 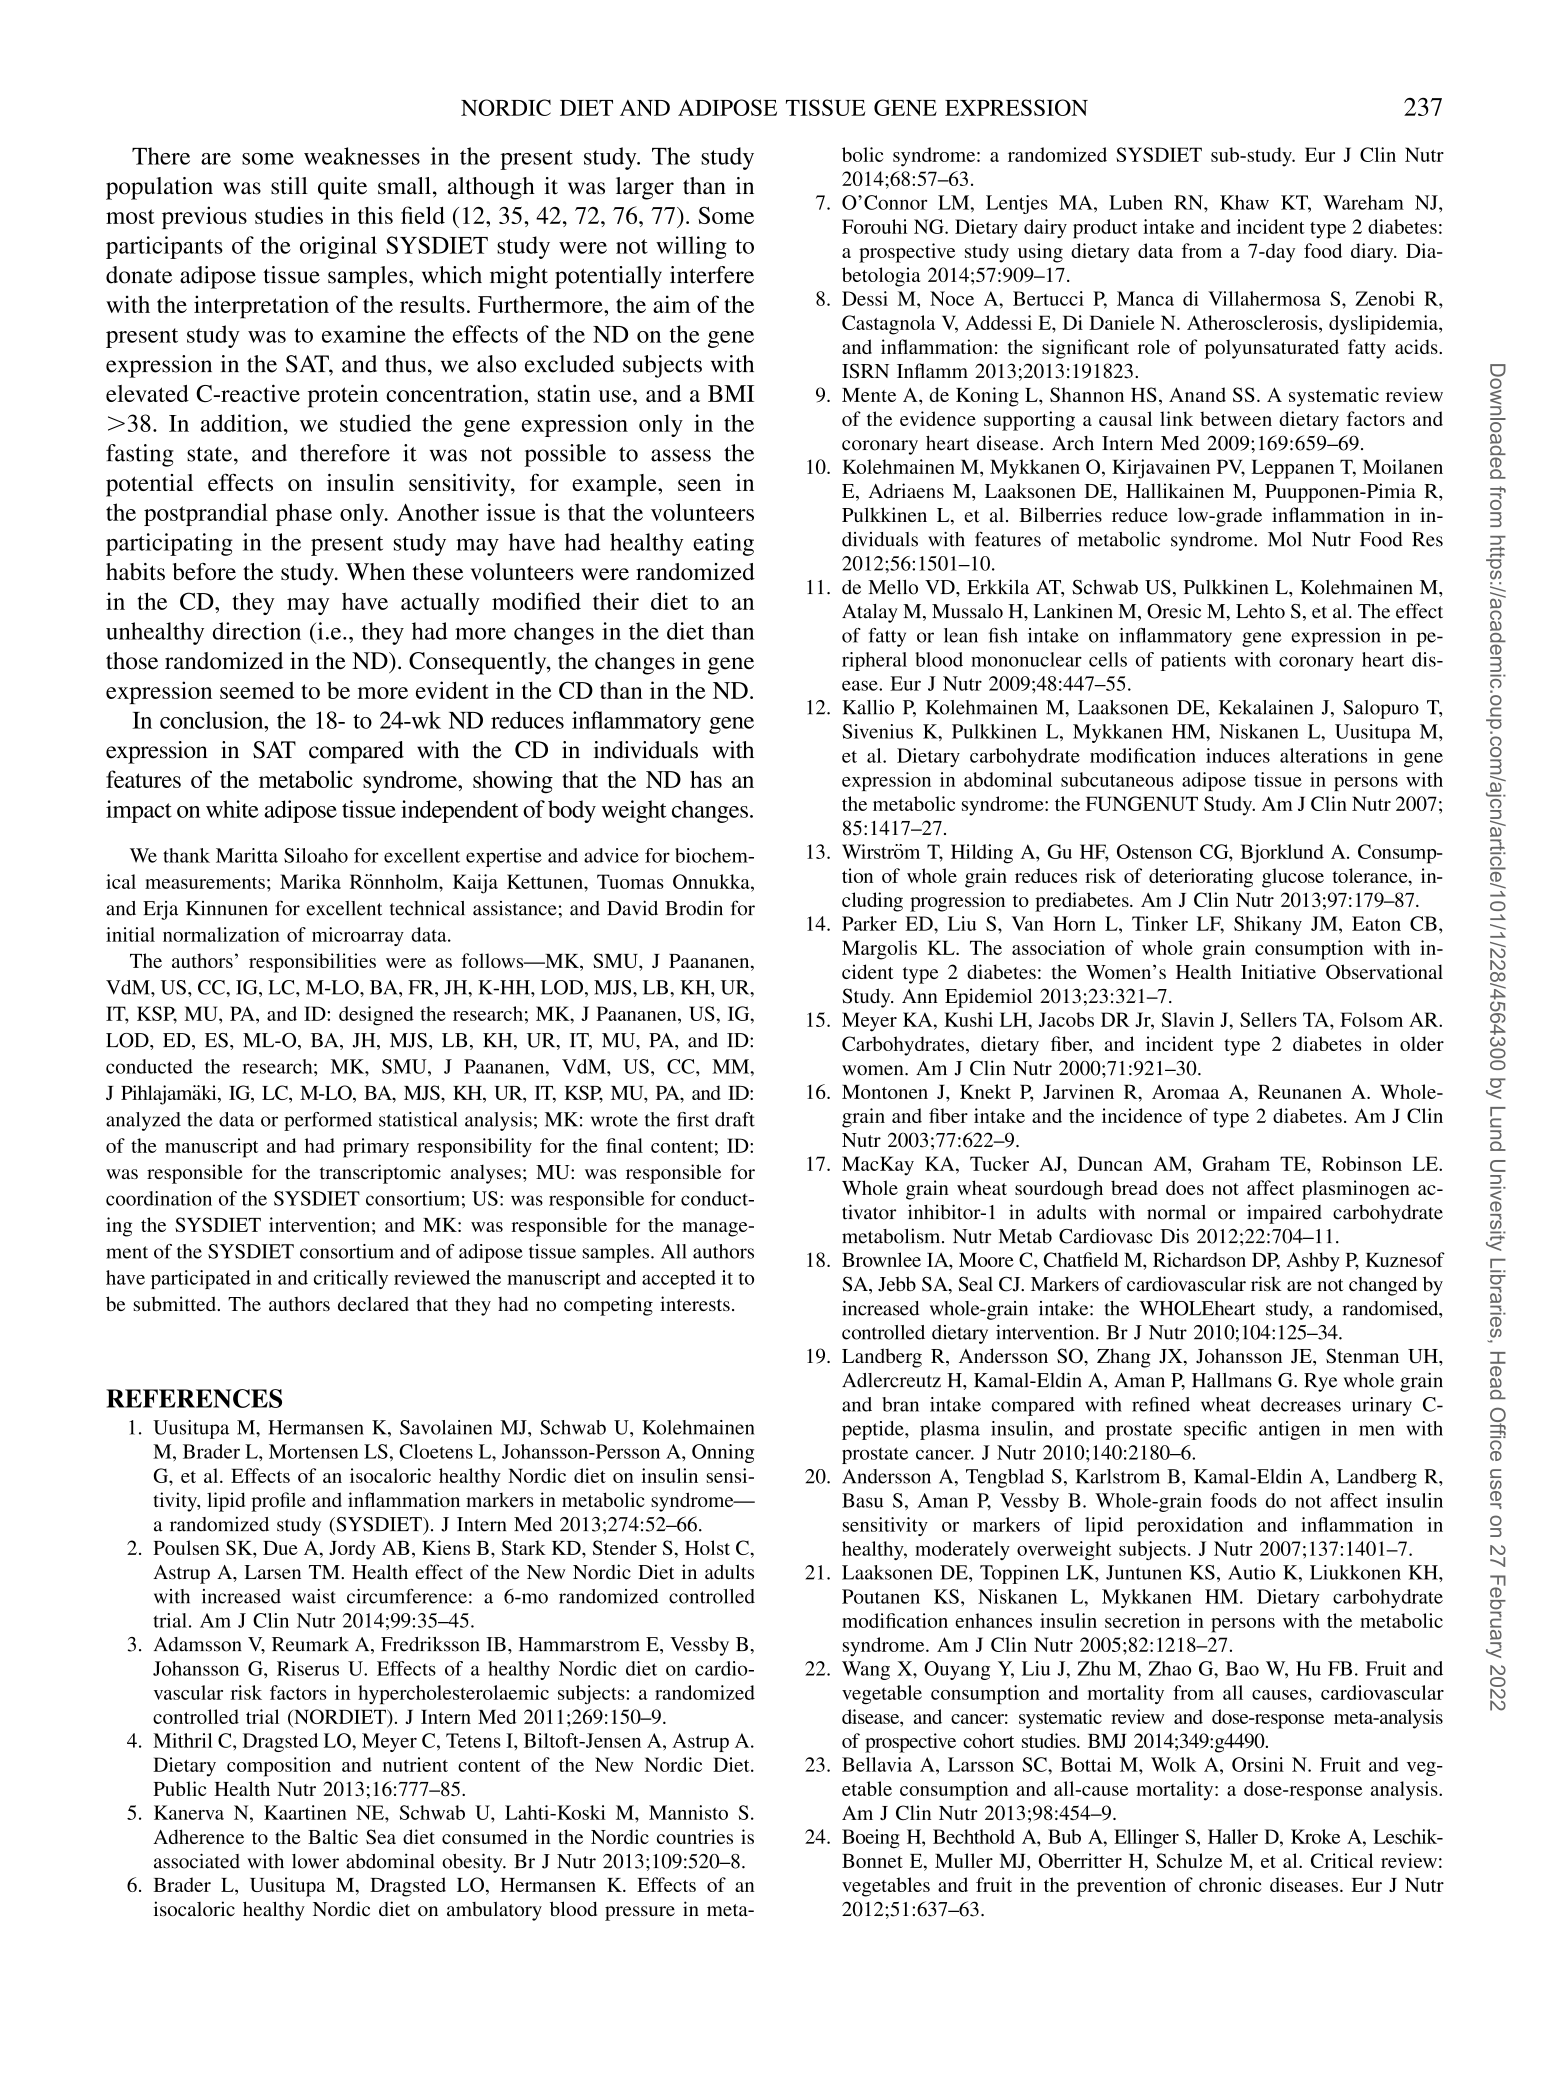 What do you see at coordinates (1268, 1019) in the page?
I see `Sellers` at bounding box center [1268, 1019].
